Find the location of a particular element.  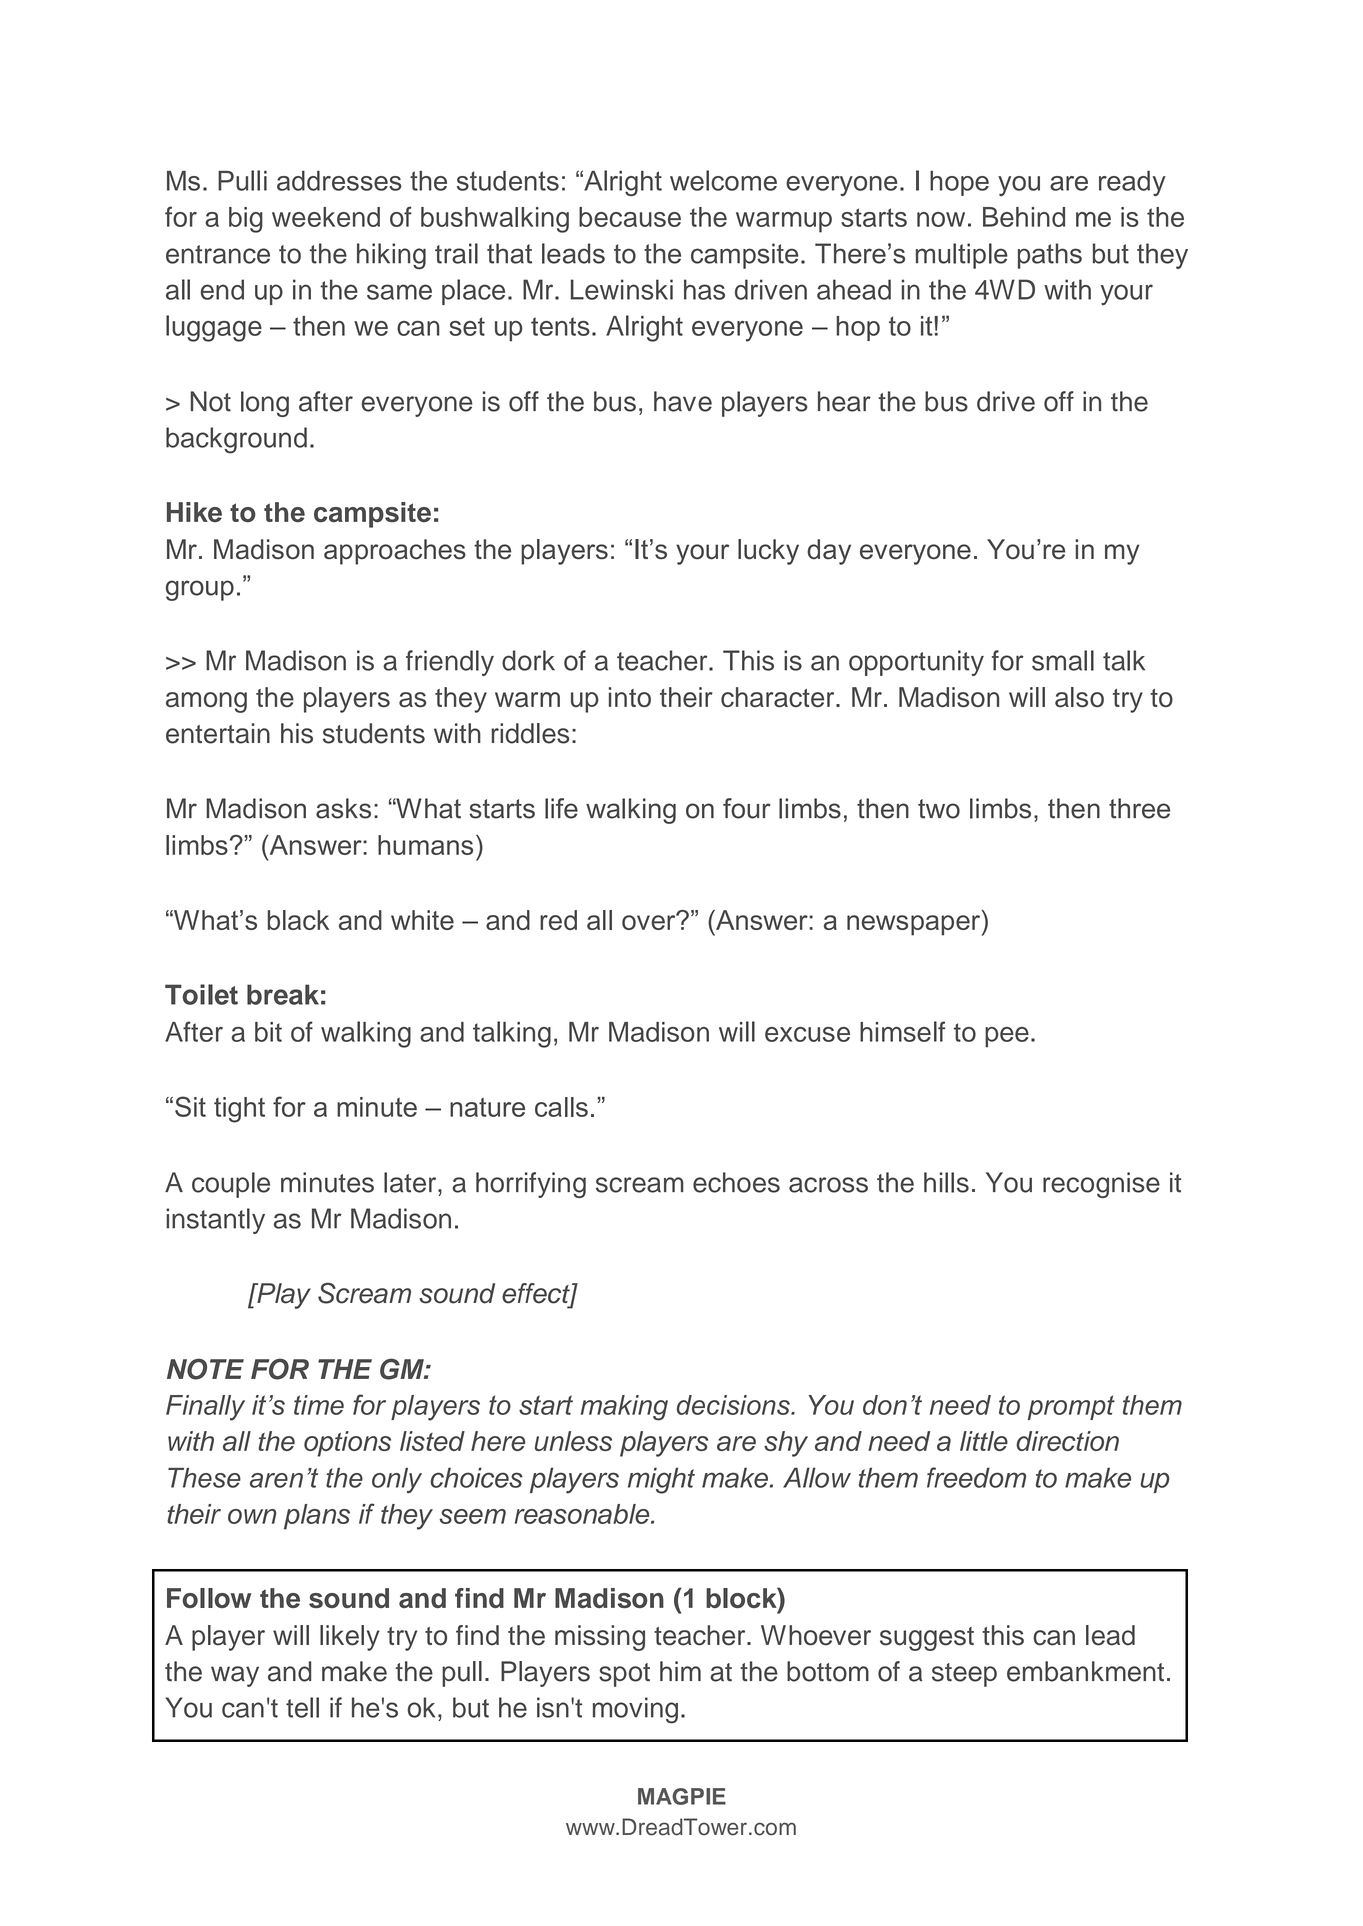

because is located at coordinates (630, 217).
